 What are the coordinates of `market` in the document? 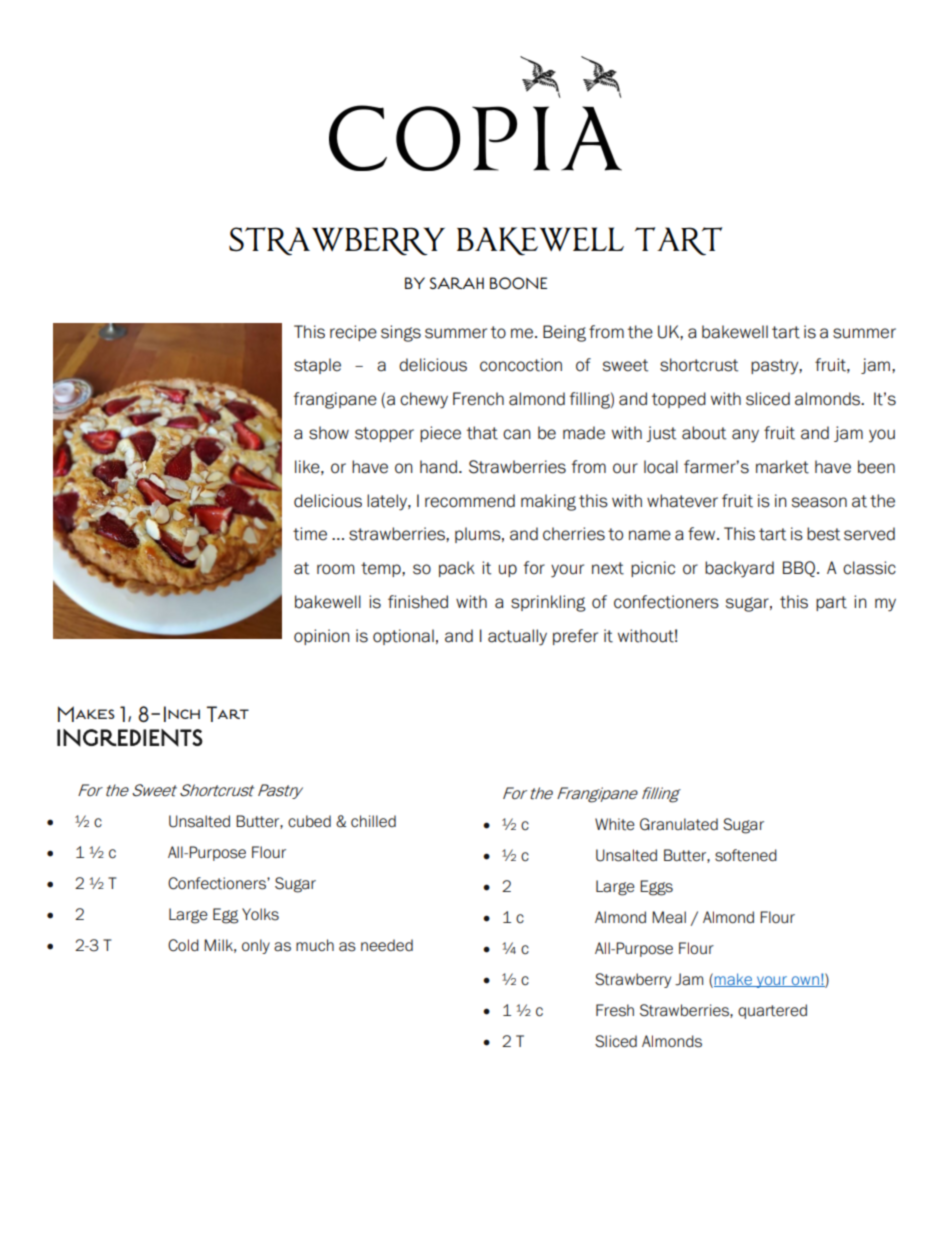 It's located at (782, 467).
